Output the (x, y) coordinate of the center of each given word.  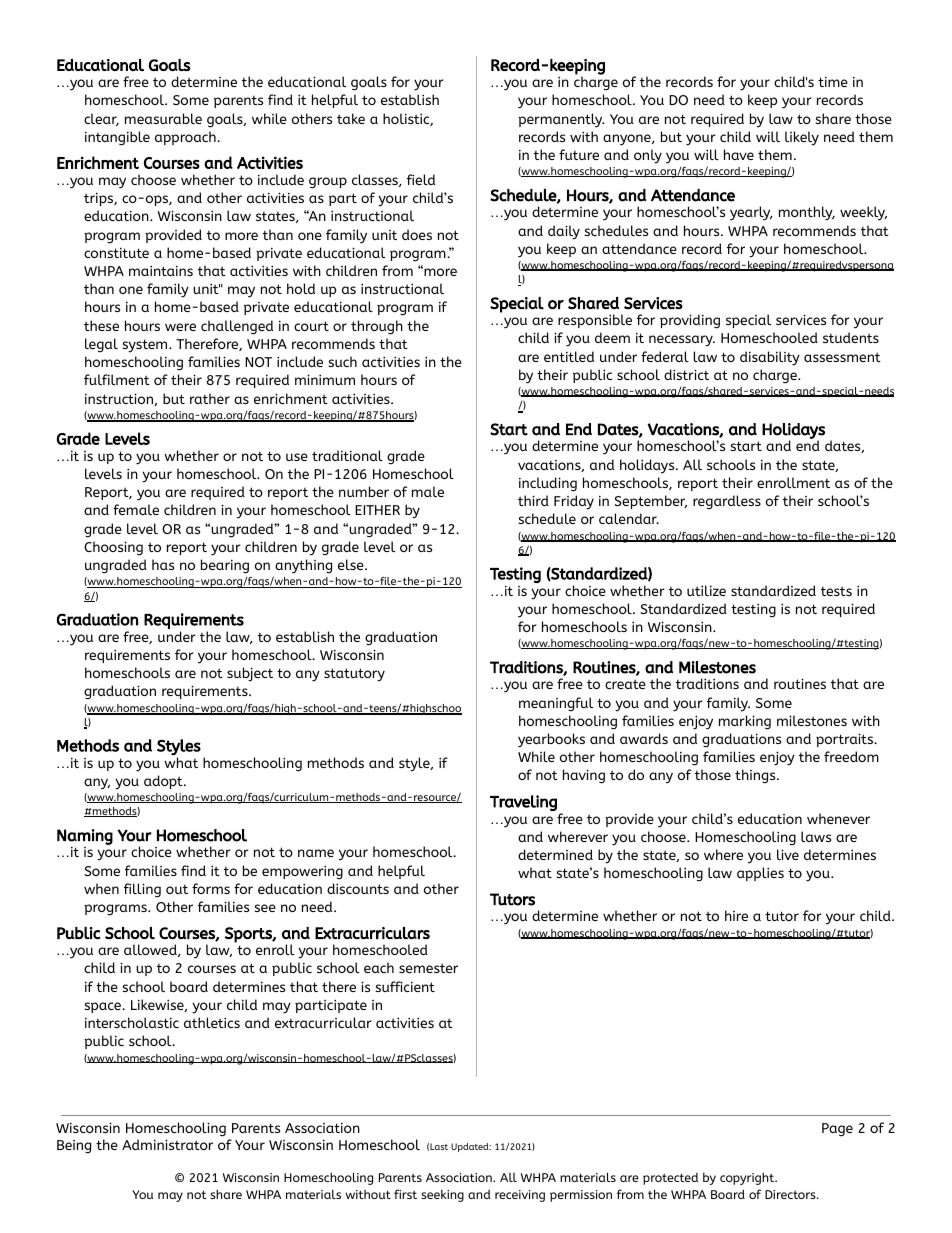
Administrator (167, 1144)
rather (210, 398)
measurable (163, 118)
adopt (164, 782)
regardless (727, 502)
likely (802, 138)
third (533, 500)
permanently (561, 120)
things (756, 776)
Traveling (523, 803)
